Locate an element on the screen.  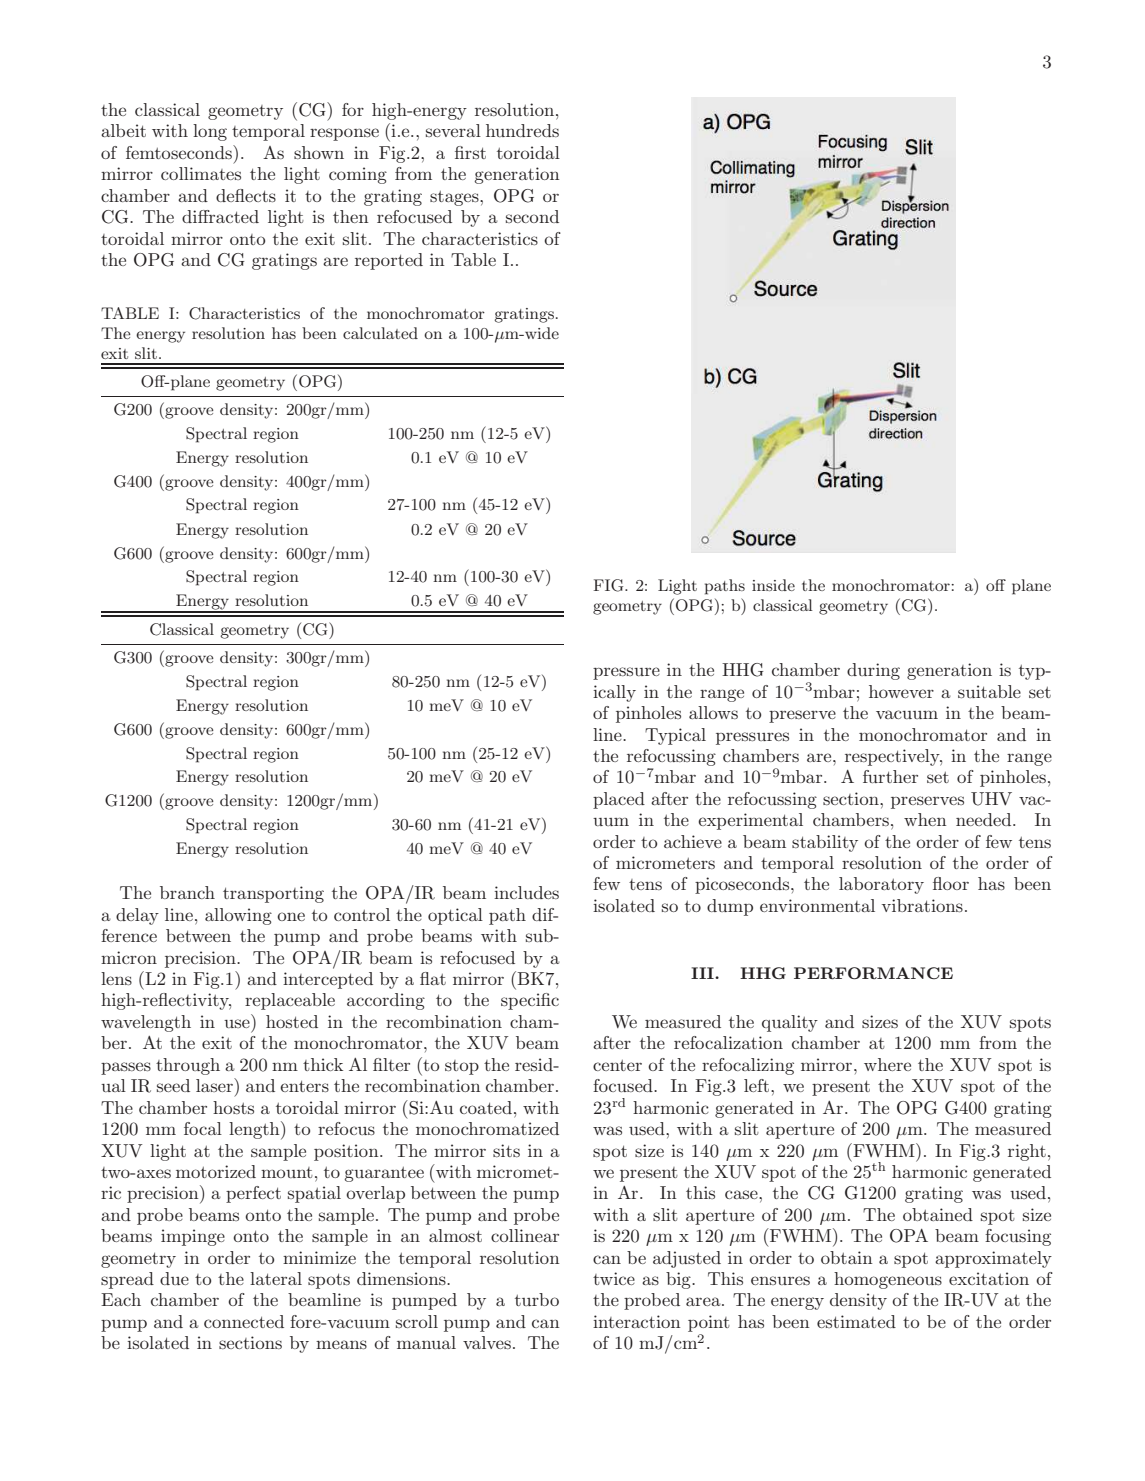
branch is located at coordinates (187, 892).
